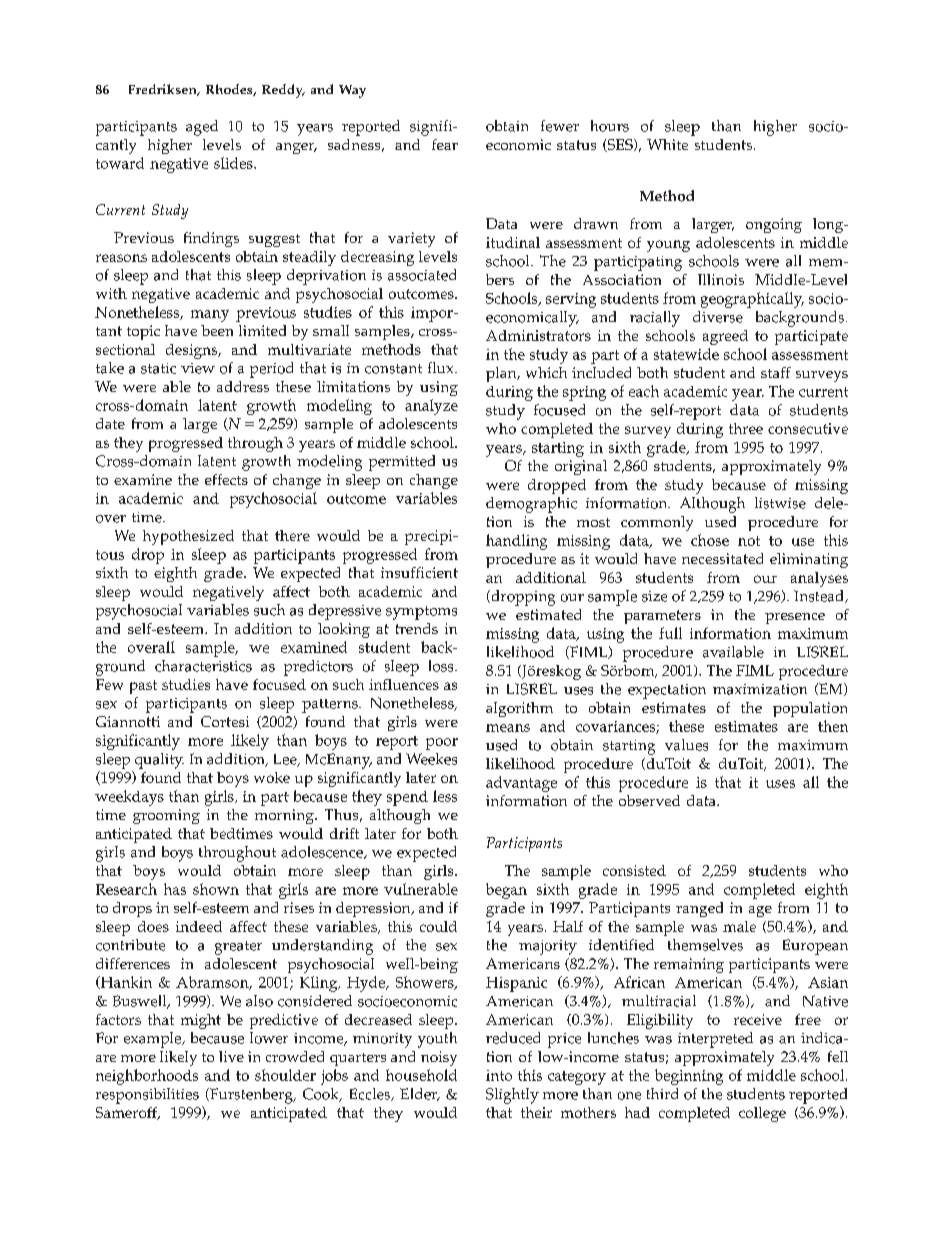  Describe the element at coordinates (445, 144) in the image. I see `fear` at that location.
